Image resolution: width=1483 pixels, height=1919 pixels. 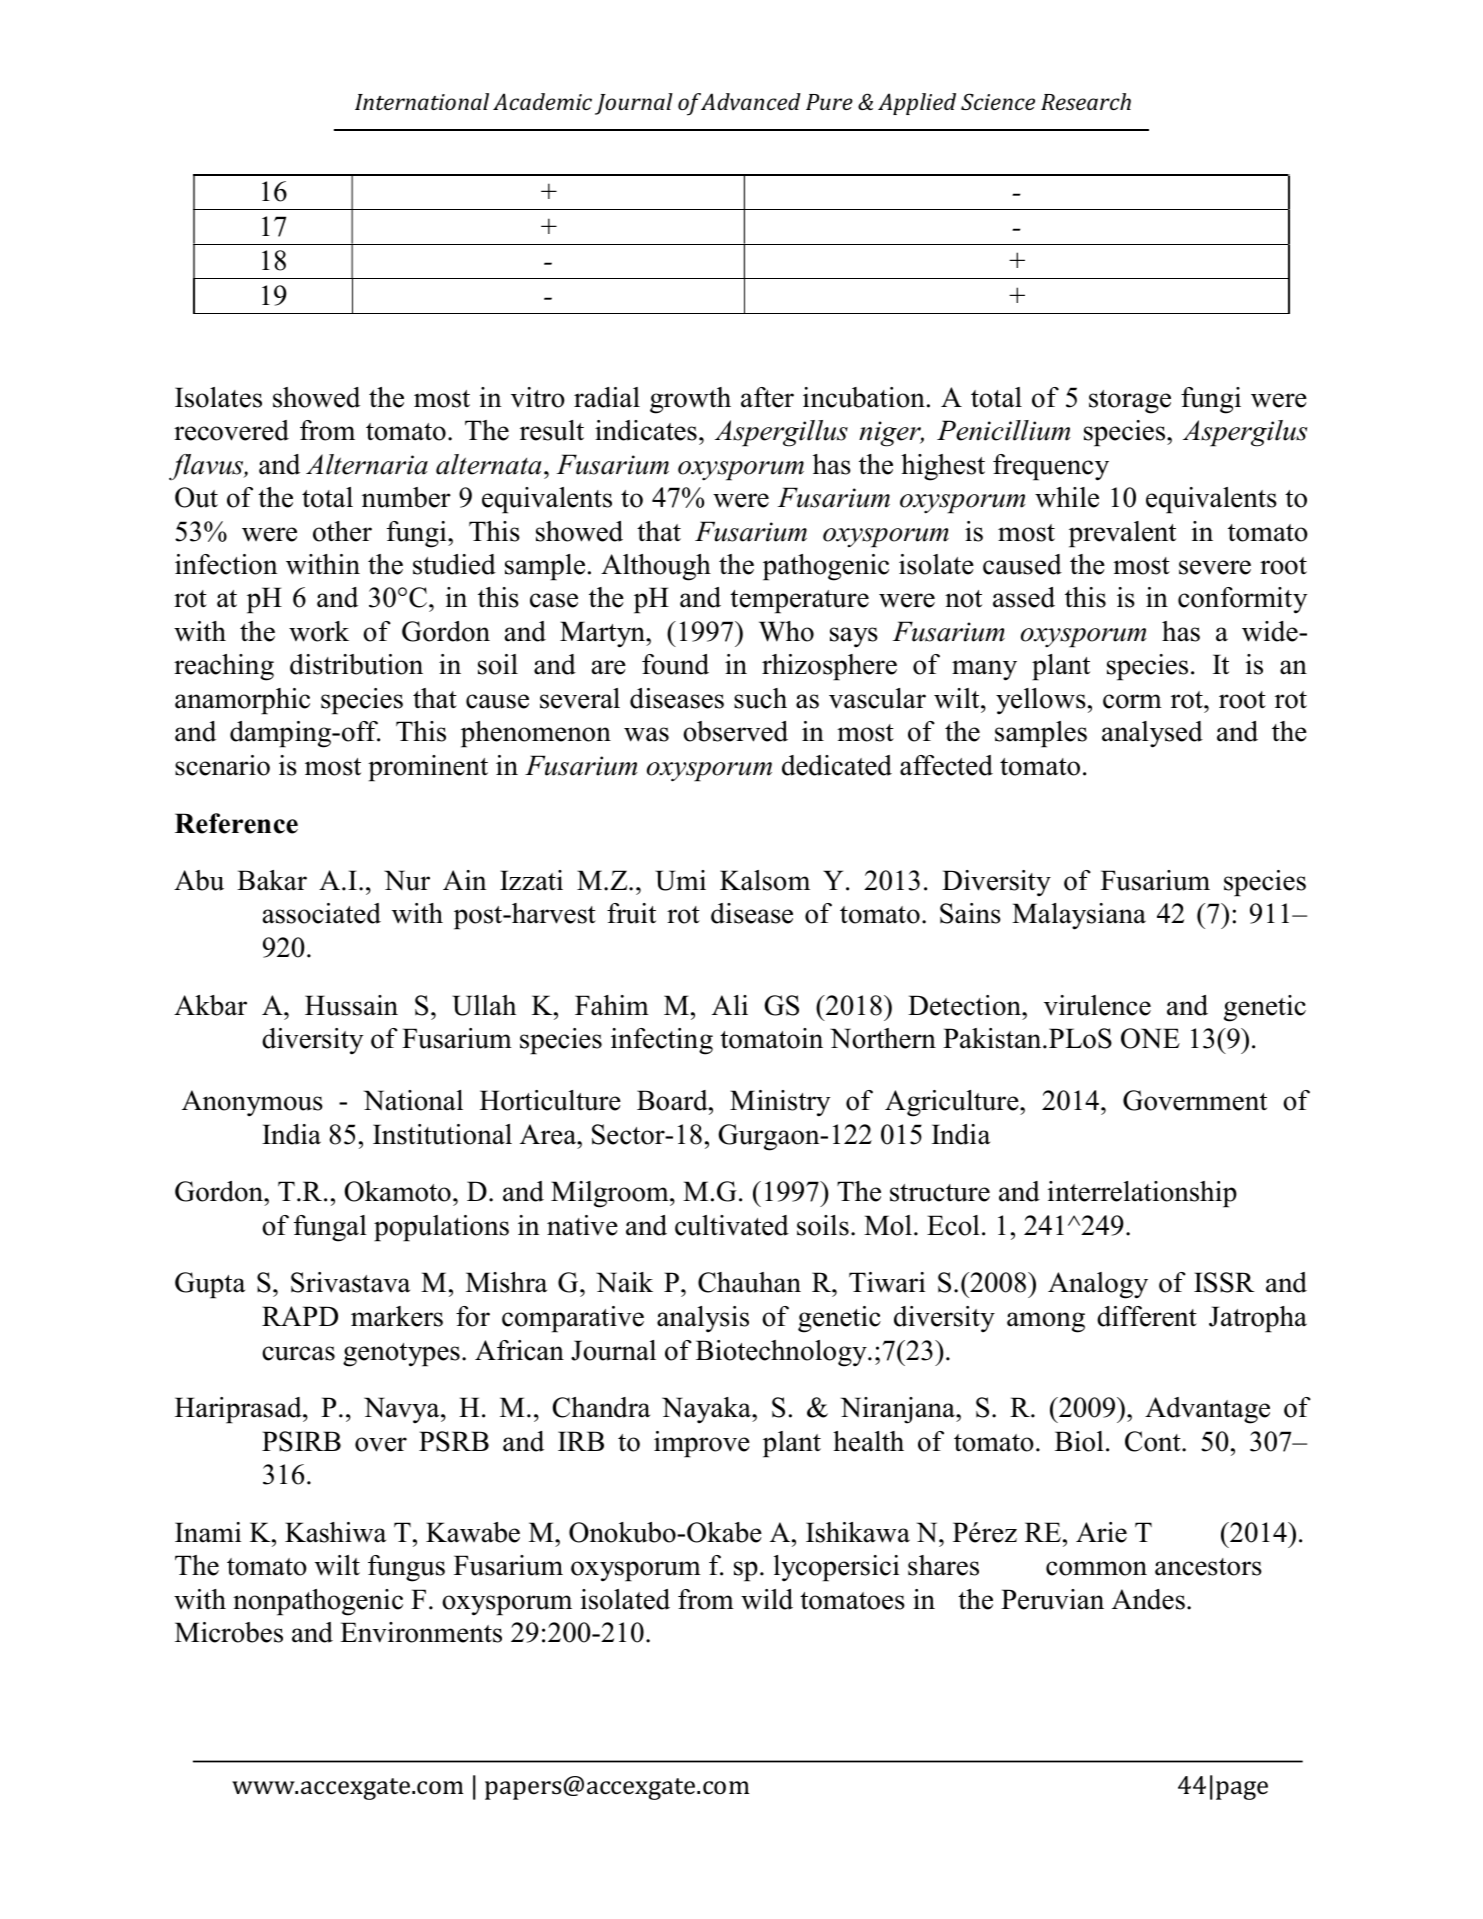 What do you see at coordinates (252, 1103) in the screenshot?
I see `Anonymous` at bounding box center [252, 1103].
